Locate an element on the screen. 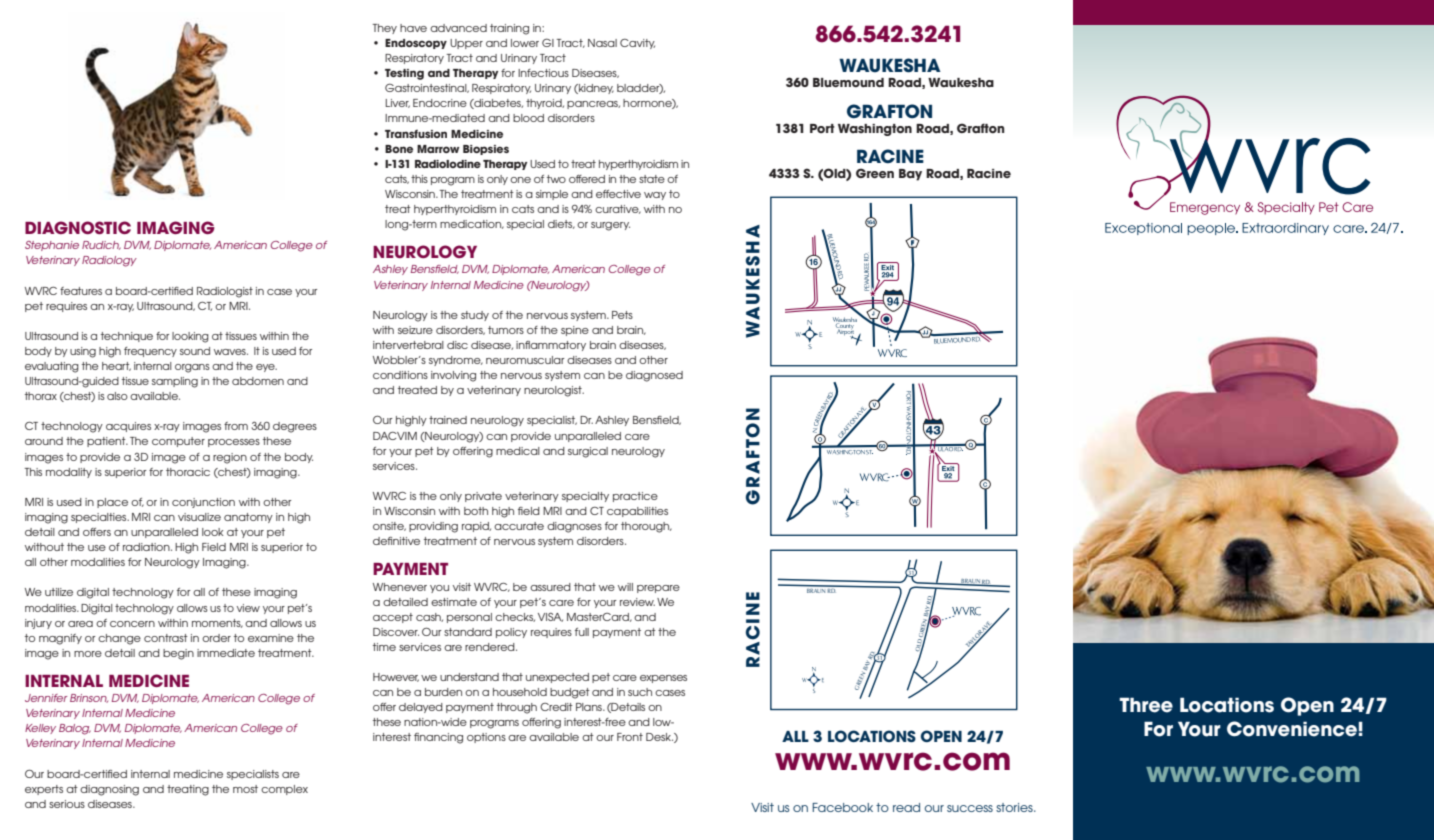 The image size is (1434, 840). Cavity is located at coordinates (637, 44).
